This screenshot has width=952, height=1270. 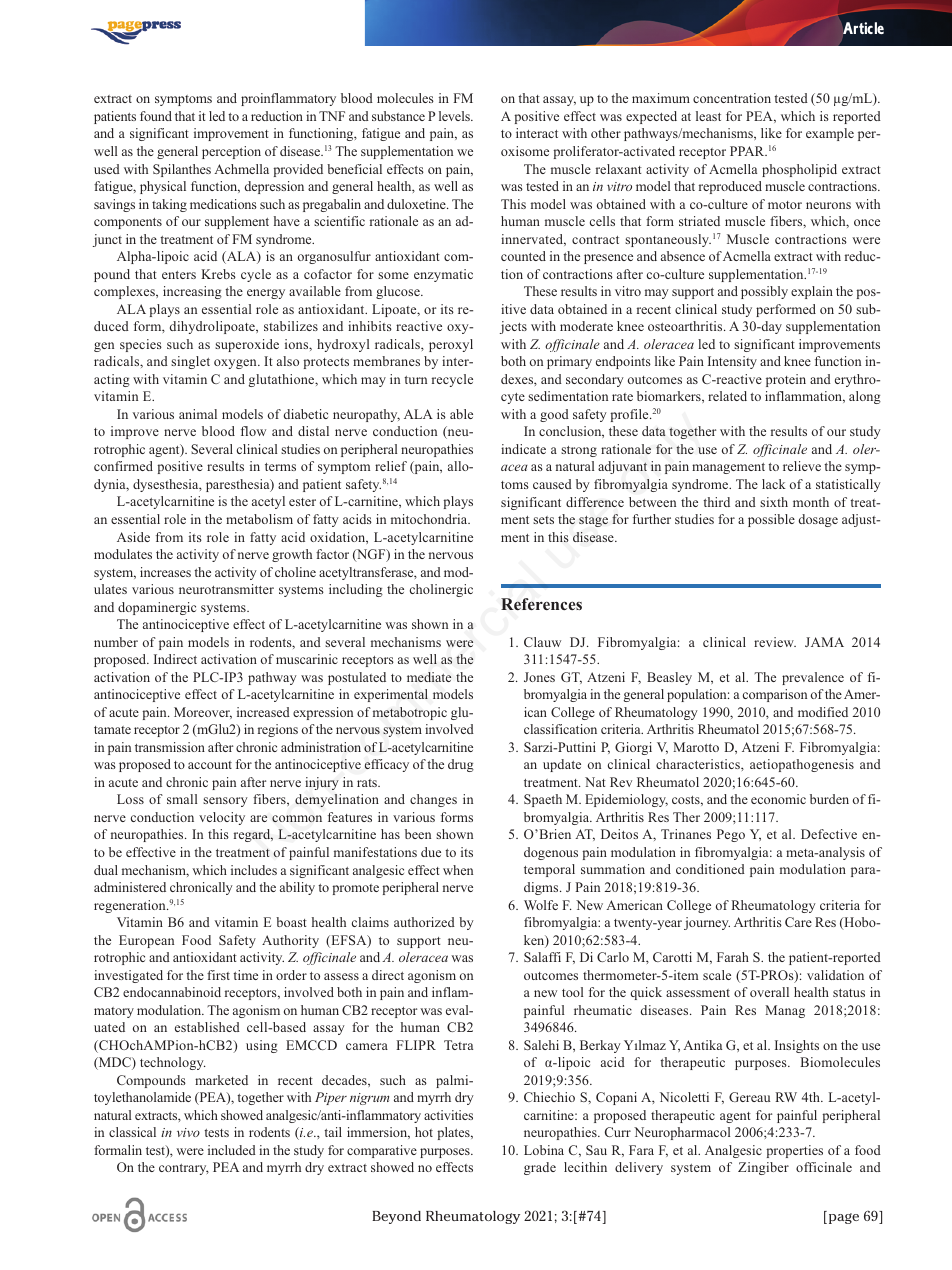 I want to click on mitochondria, so click(x=430, y=519).
